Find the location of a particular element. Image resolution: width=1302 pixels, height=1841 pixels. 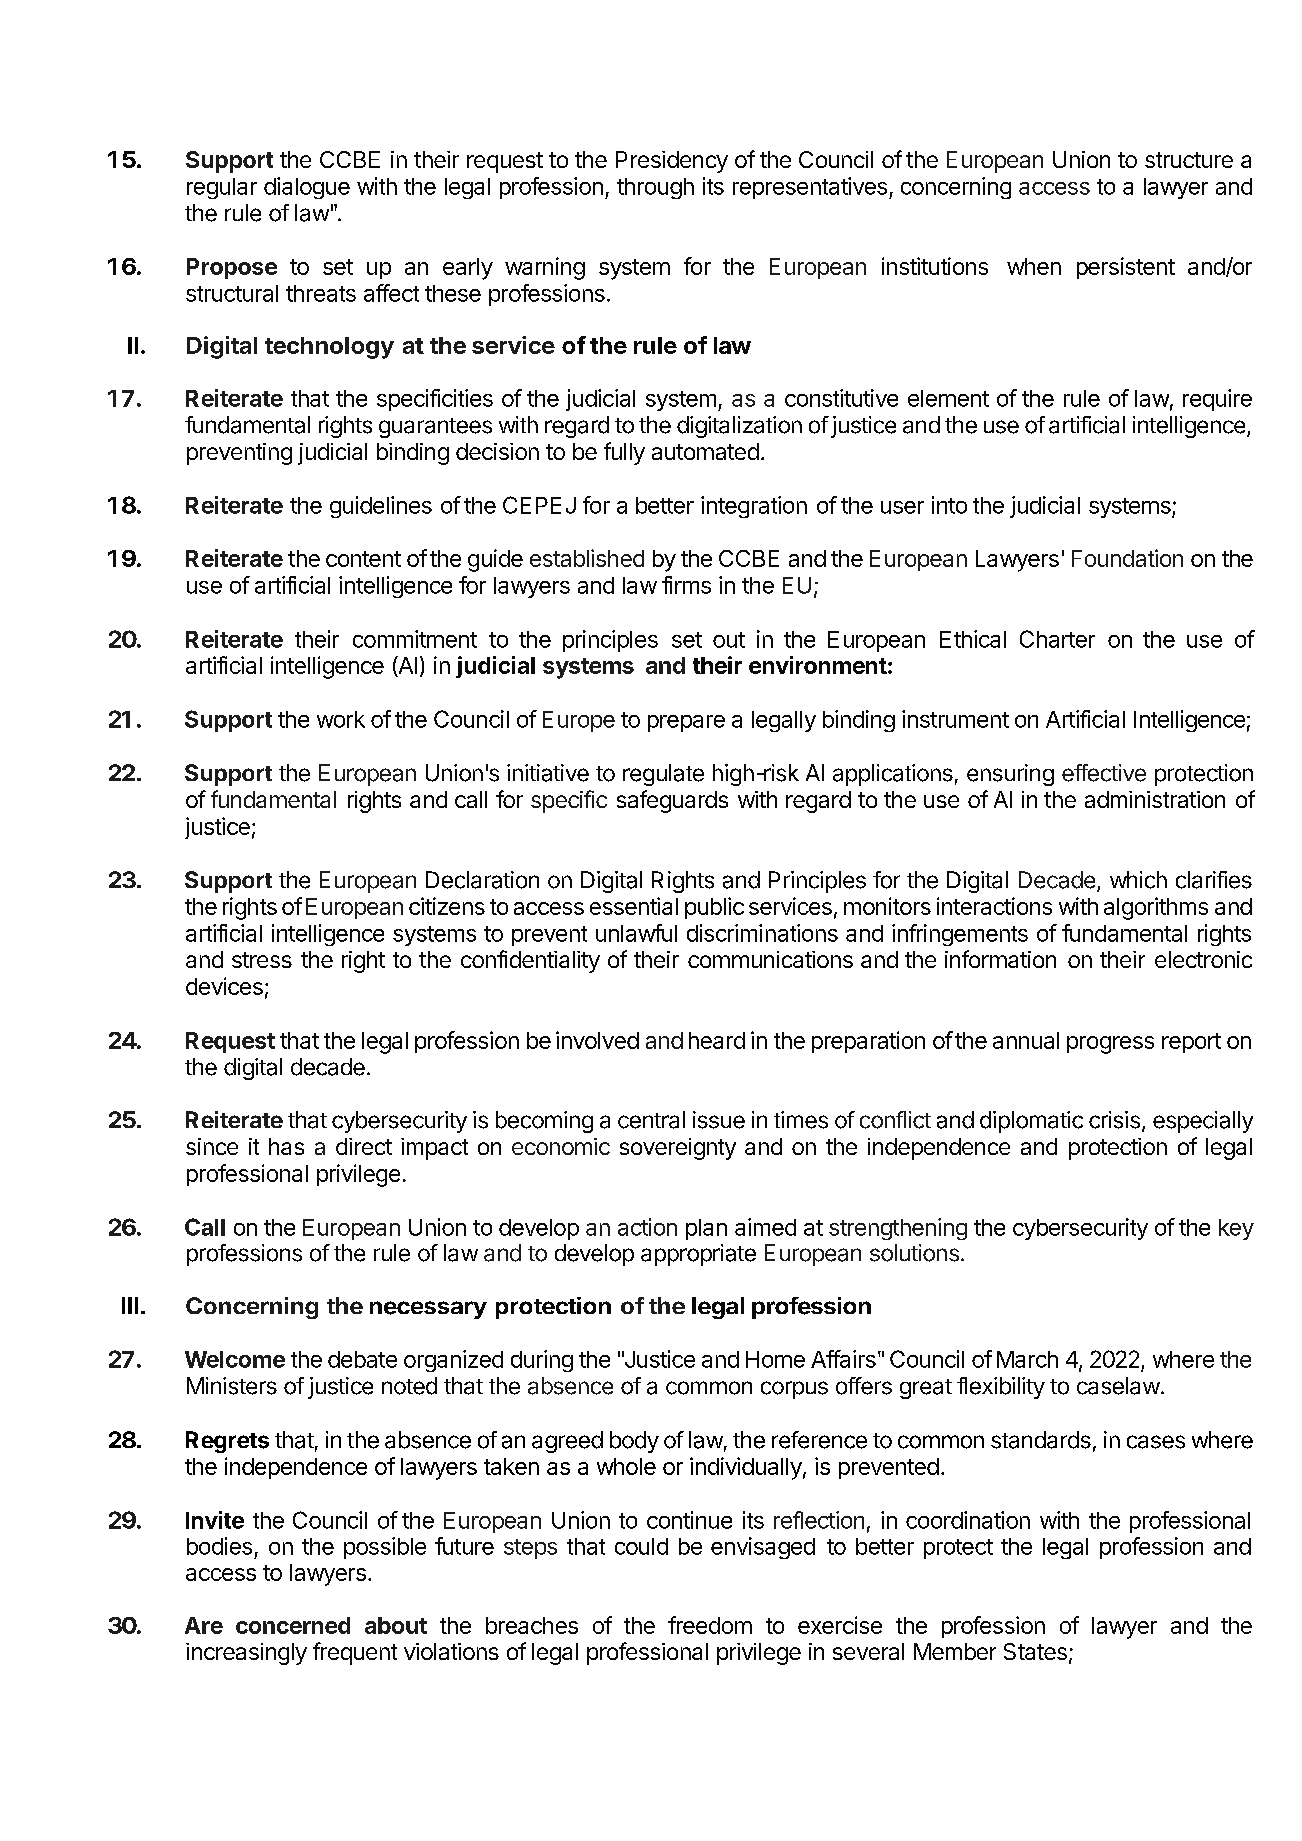

regular is located at coordinates (222, 188).
